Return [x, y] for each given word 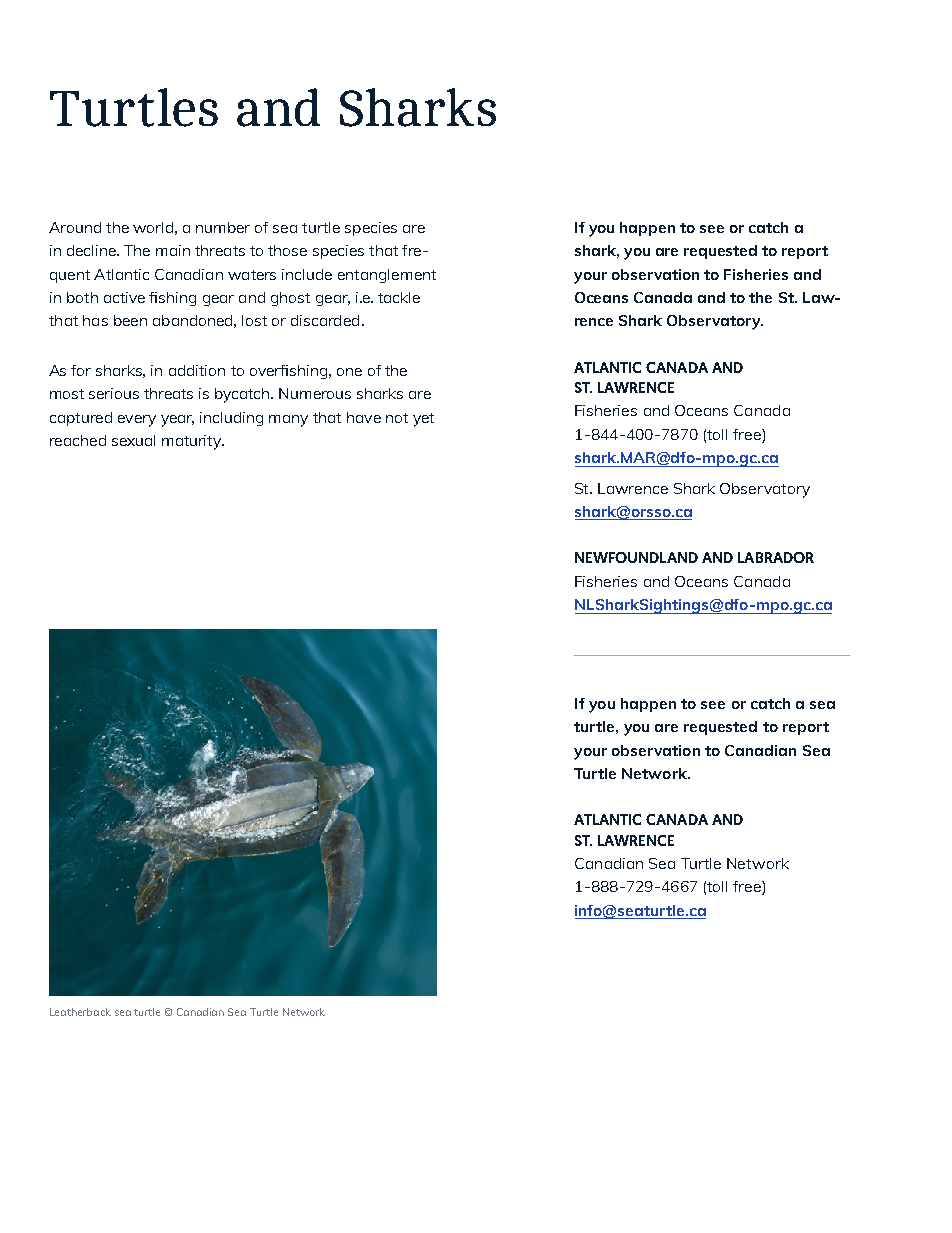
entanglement [387, 276]
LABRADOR [776, 557]
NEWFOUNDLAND [636, 557]
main [173, 250]
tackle [399, 297]
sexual [133, 440]
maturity [193, 442]
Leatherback [80, 1012]
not [397, 418]
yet [423, 420]
